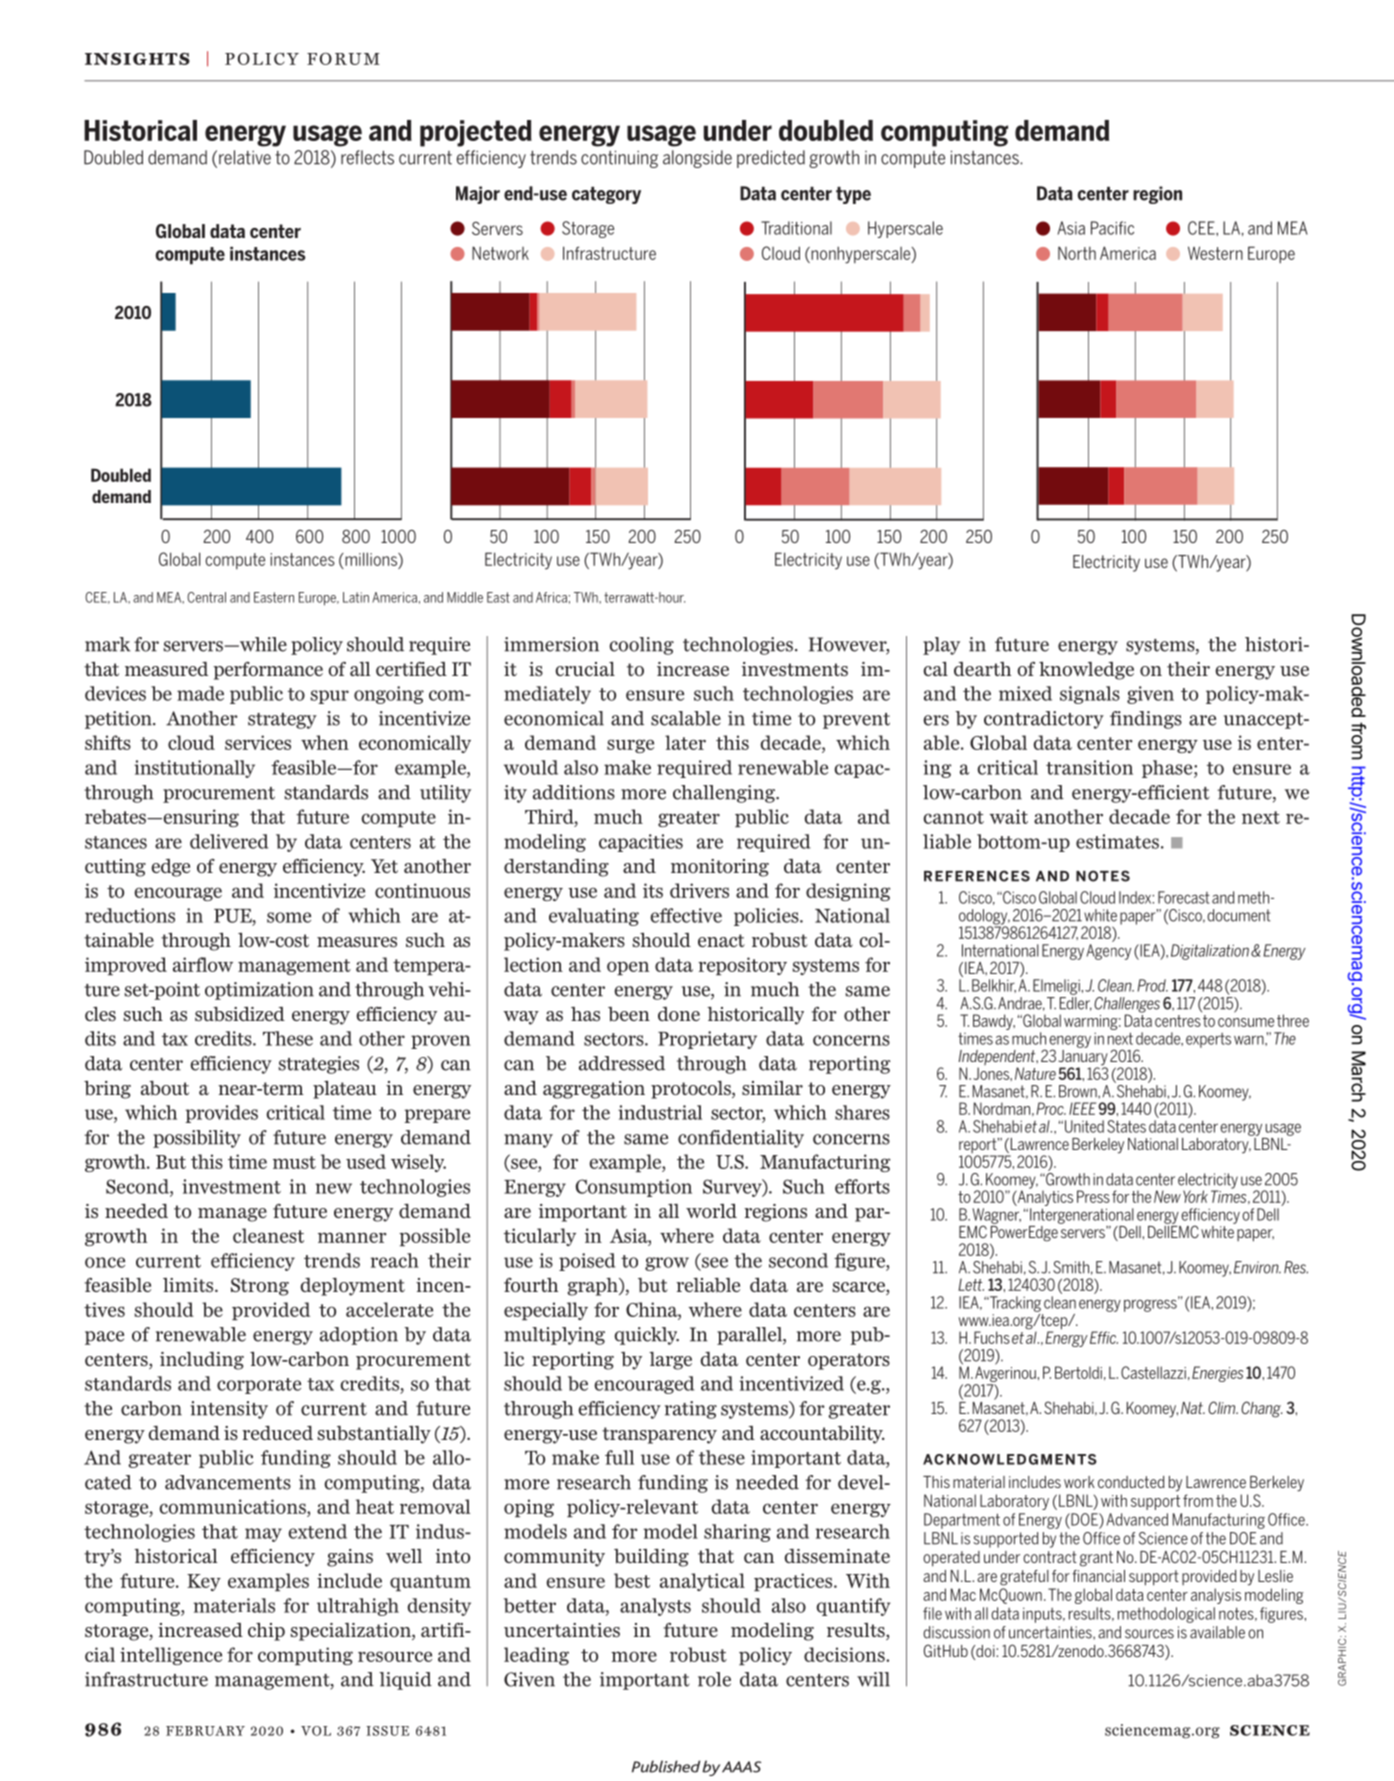  I want to click on enact, so click(721, 940).
